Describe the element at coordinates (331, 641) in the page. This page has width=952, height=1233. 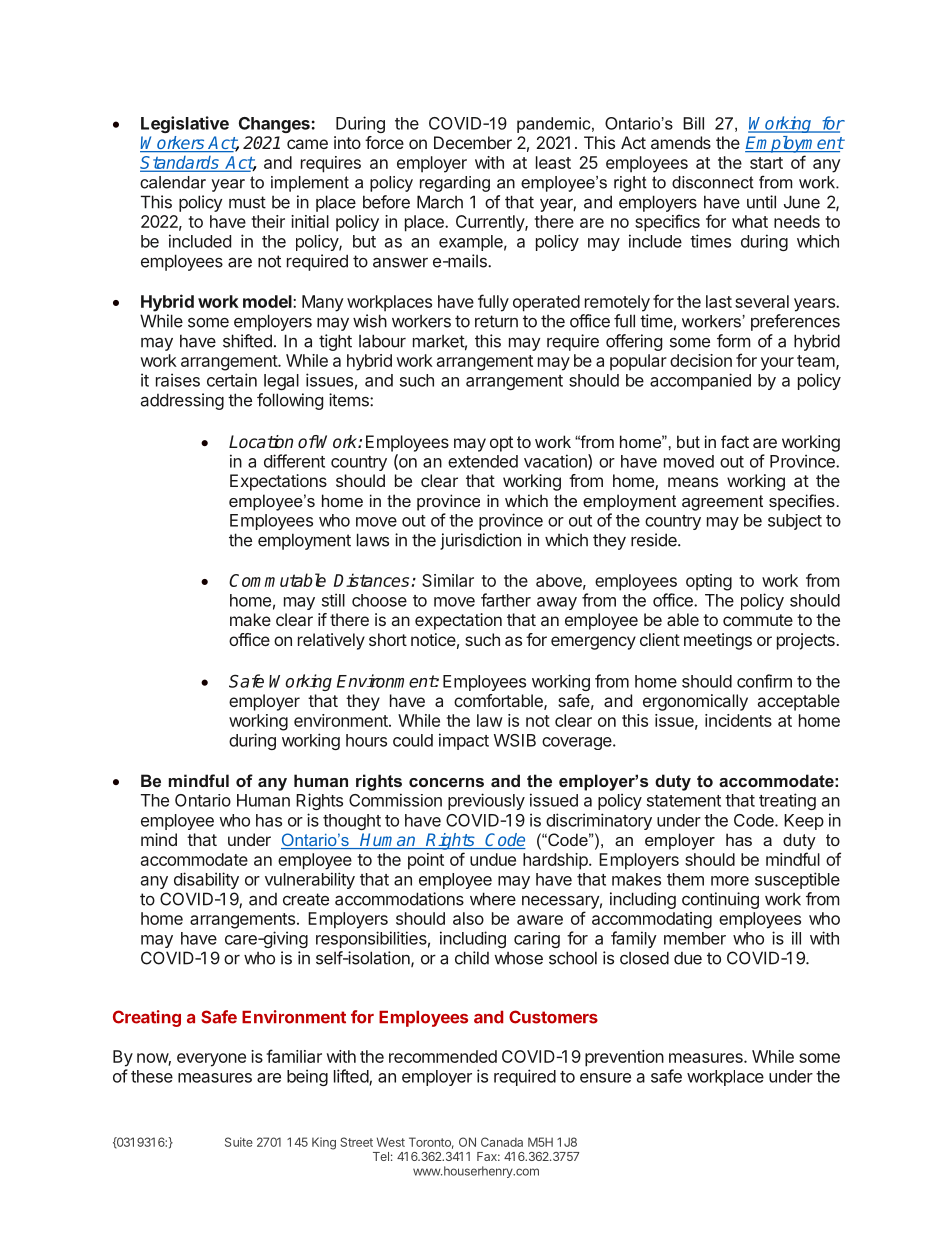
I see `relatively` at that location.
